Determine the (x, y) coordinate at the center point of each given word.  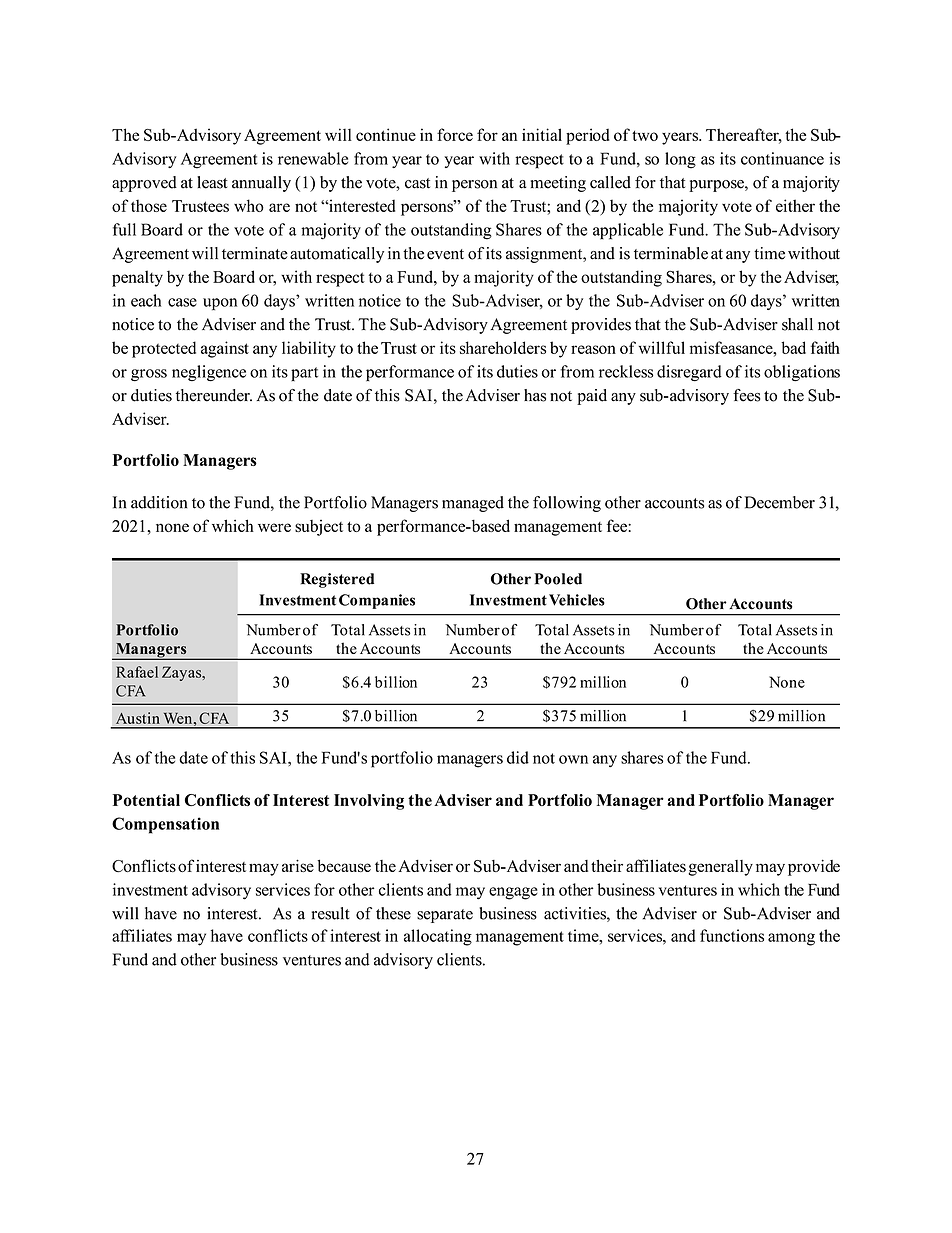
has (535, 395)
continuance (782, 158)
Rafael (137, 672)
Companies (377, 601)
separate (445, 916)
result (331, 913)
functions (732, 935)
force (455, 134)
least (212, 182)
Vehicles (577, 600)
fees (747, 395)
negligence (209, 373)
